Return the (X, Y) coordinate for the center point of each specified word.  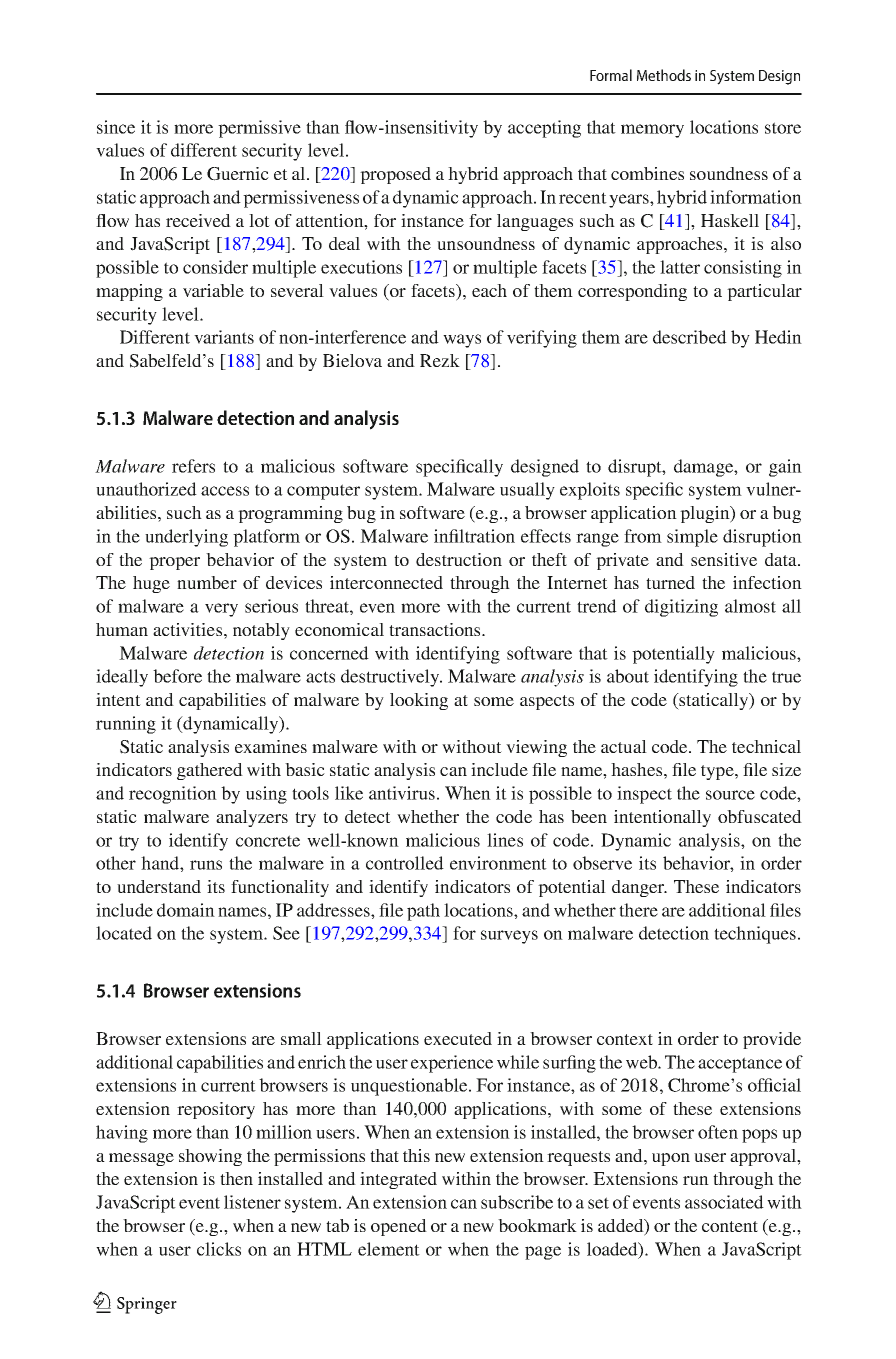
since (116, 127)
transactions (436, 629)
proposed (395, 175)
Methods (664, 75)
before (177, 676)
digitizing (681, 608)
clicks (219, 1249)
